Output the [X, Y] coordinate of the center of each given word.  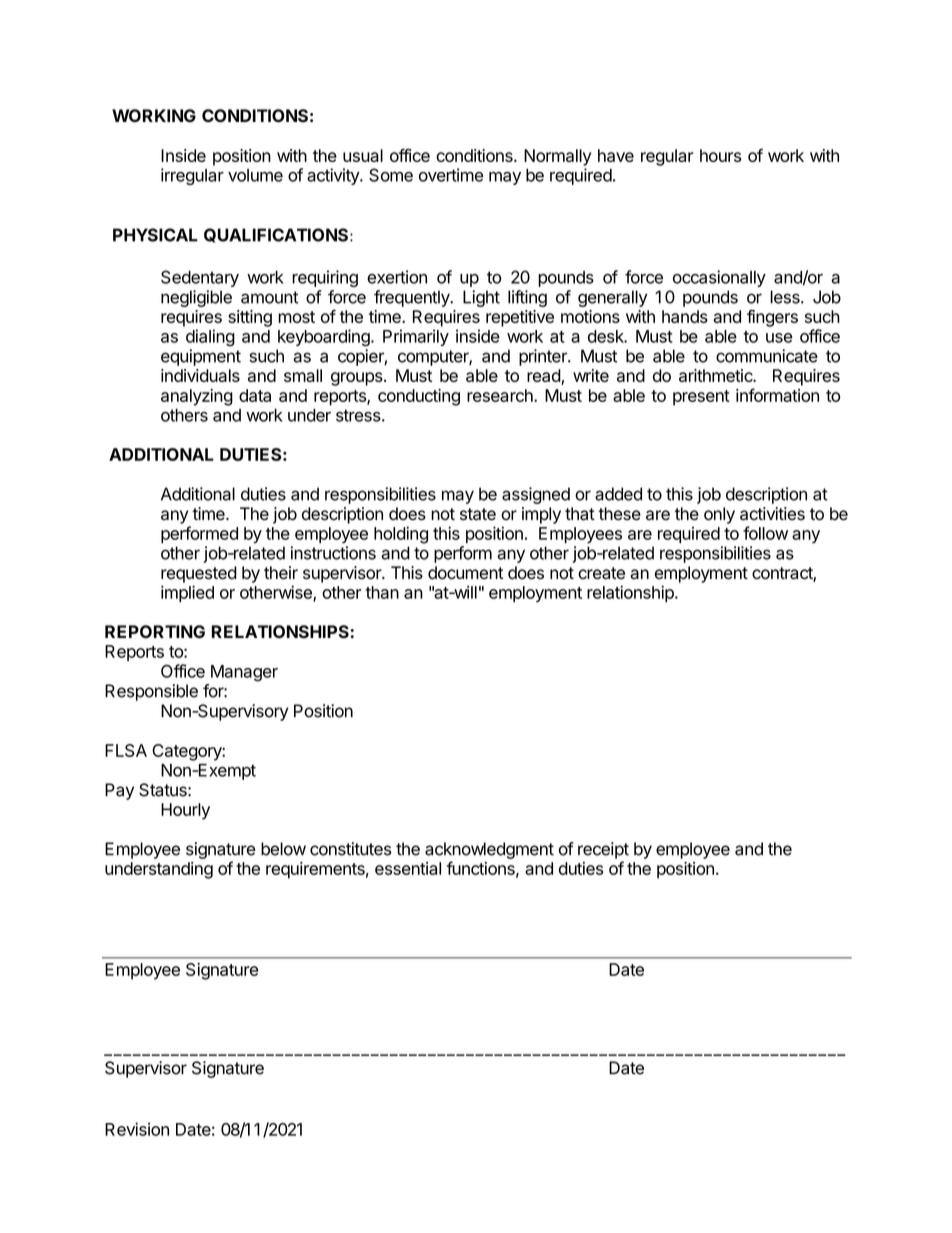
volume [255, 175]
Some [391, 175]
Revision [137, 1129]
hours [721, 155]
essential [408, 868]
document [465, 573]
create [601, 573]
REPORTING [155, 631]
